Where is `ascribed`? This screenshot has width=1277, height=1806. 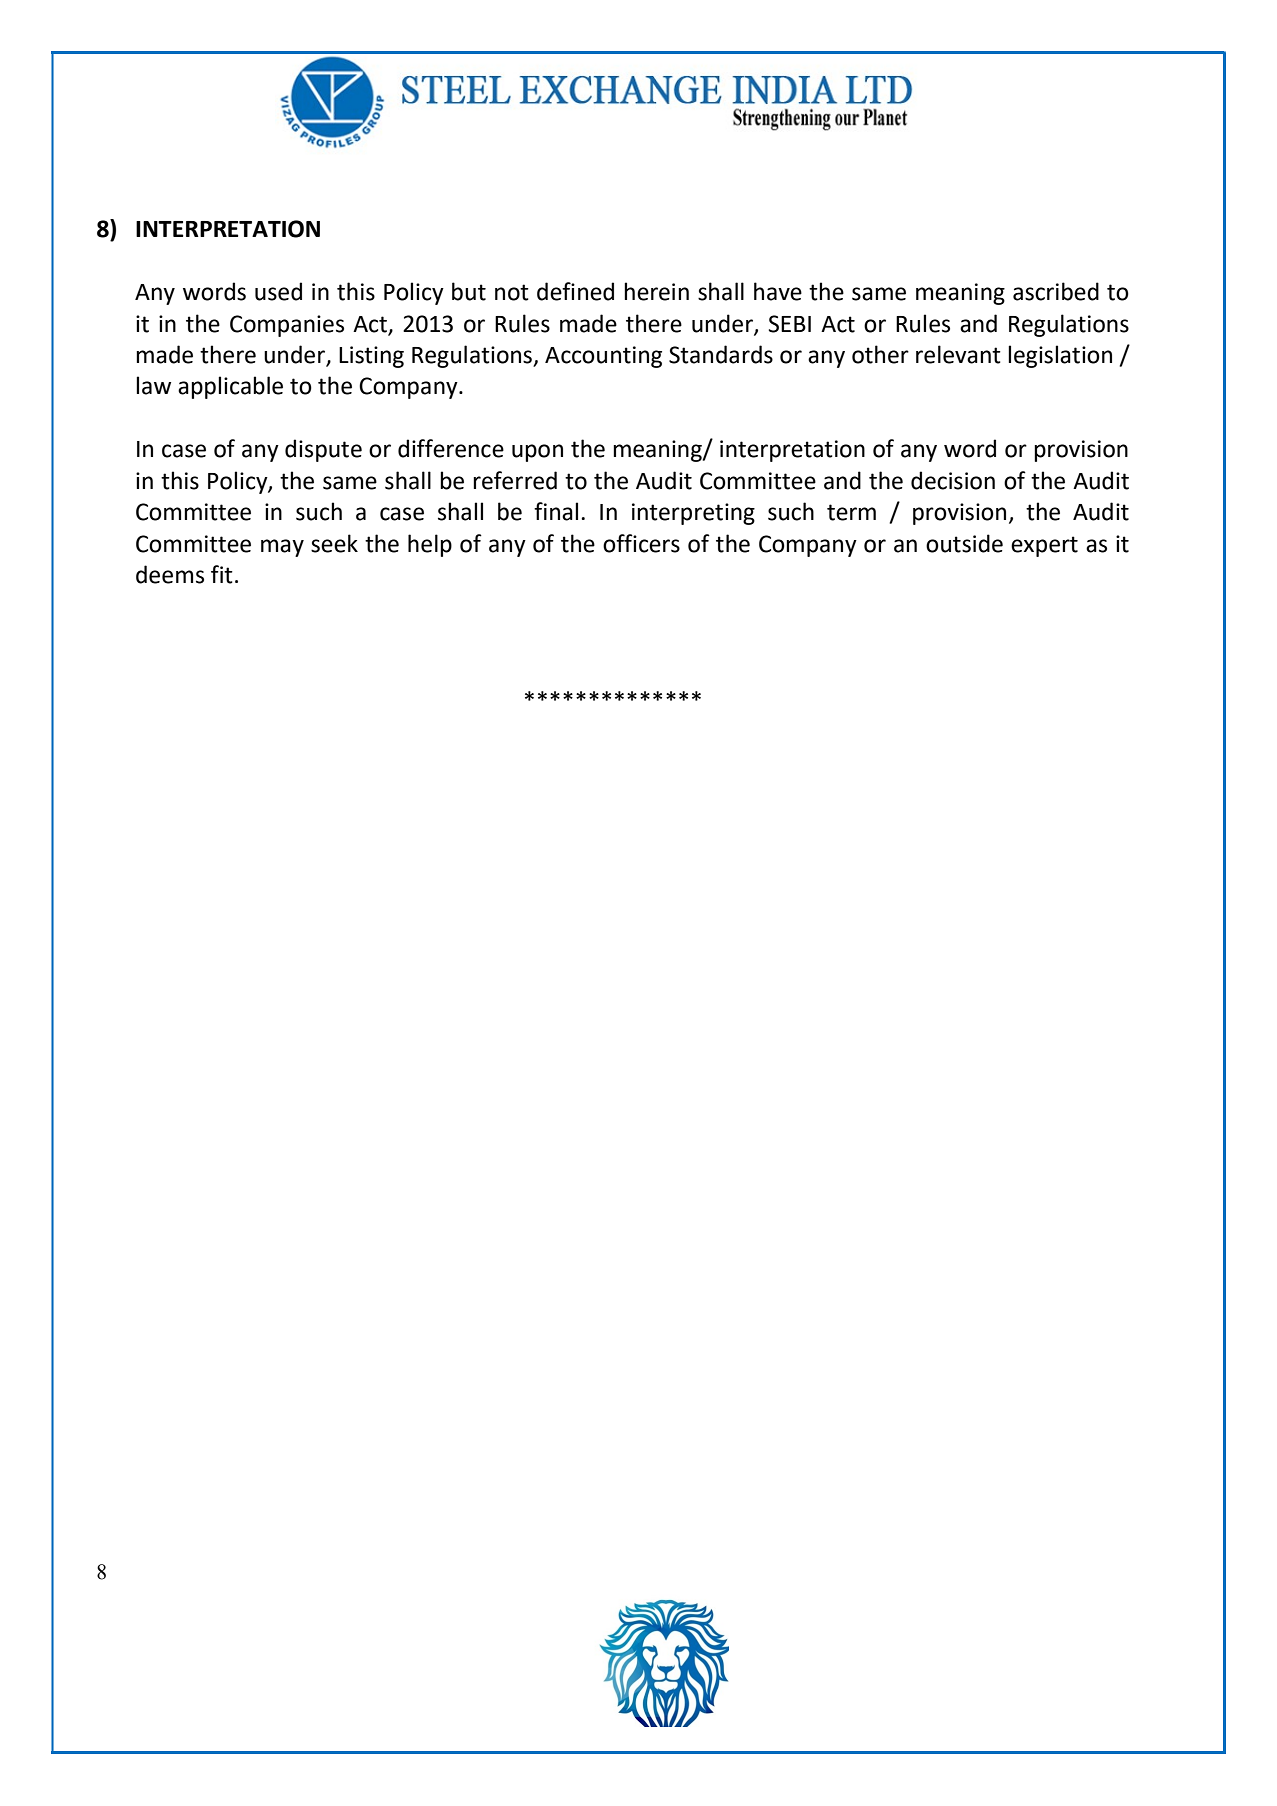 ascribed is located at coordinates (1056, 291).
